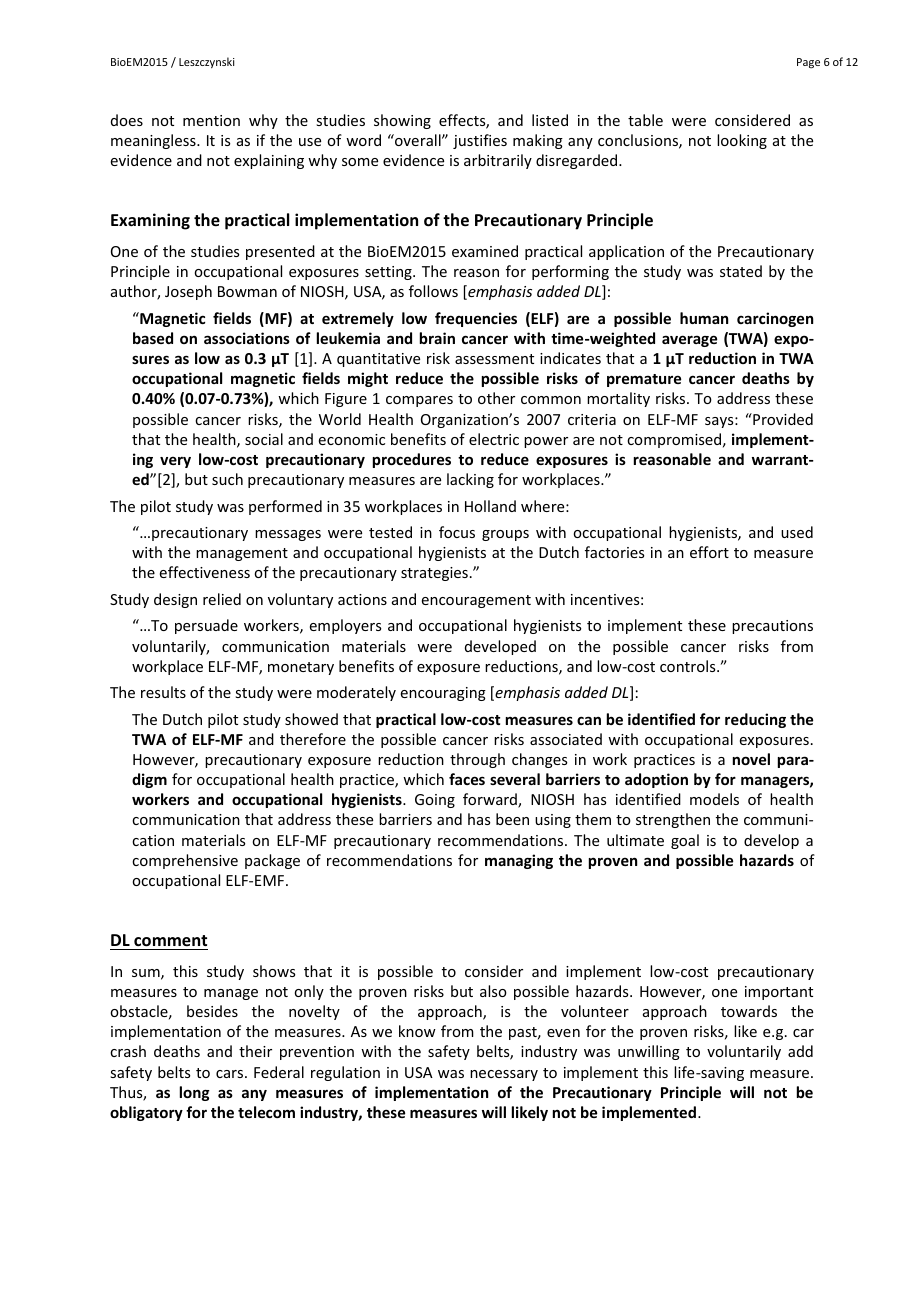 The height and width of the page is (1308, 924). What do you see at coordinates (222, 599) in the page?
I see `relied` at bounding box center [222, 599].
